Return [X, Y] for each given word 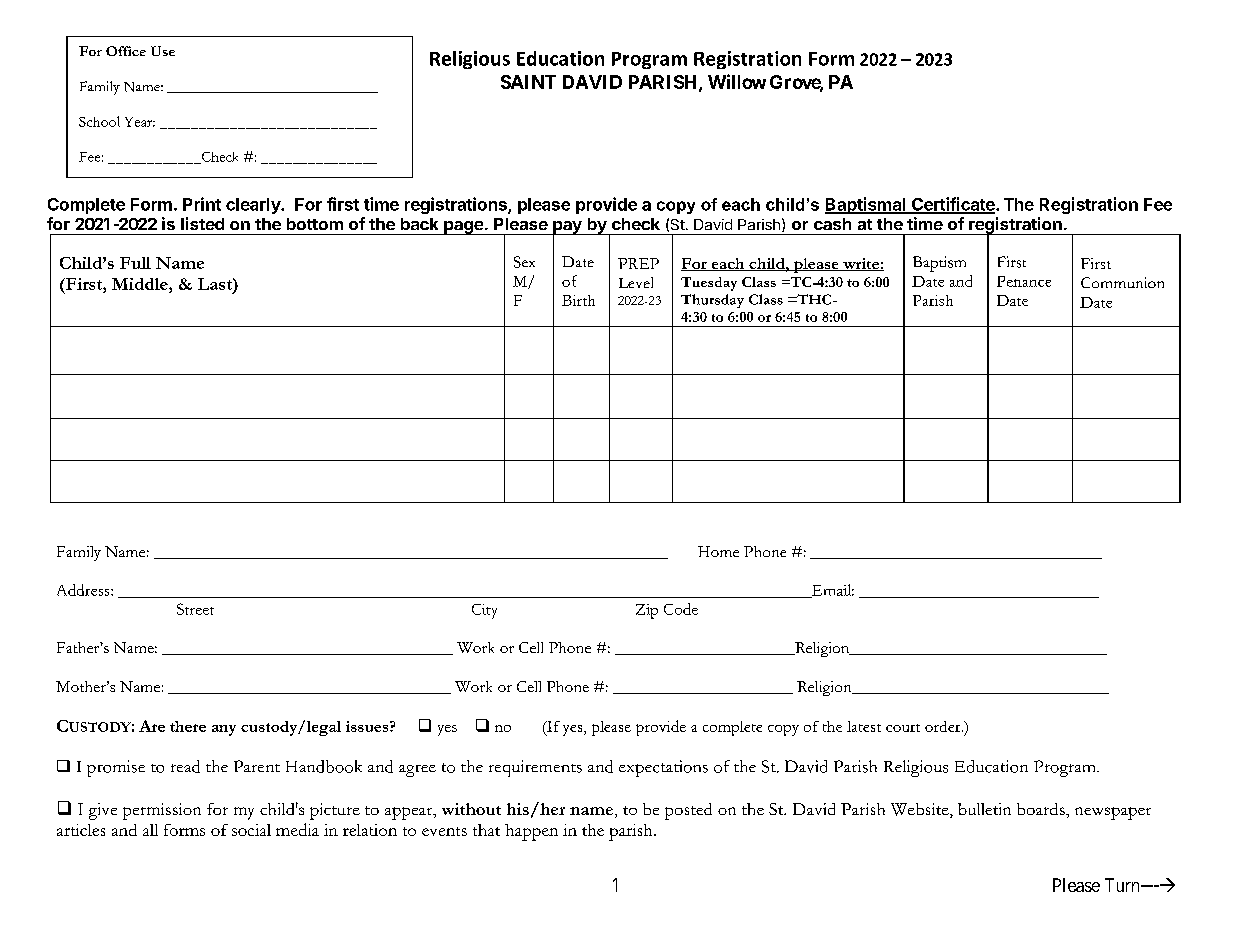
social [251, 830]
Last [216, 284]
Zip [647, 611]
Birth [578, 300]
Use [163, 51]
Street [195, 609]
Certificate [953, 205]
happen [531, 832]
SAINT [528, 82]
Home [718, 551]
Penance [1024, 281]
